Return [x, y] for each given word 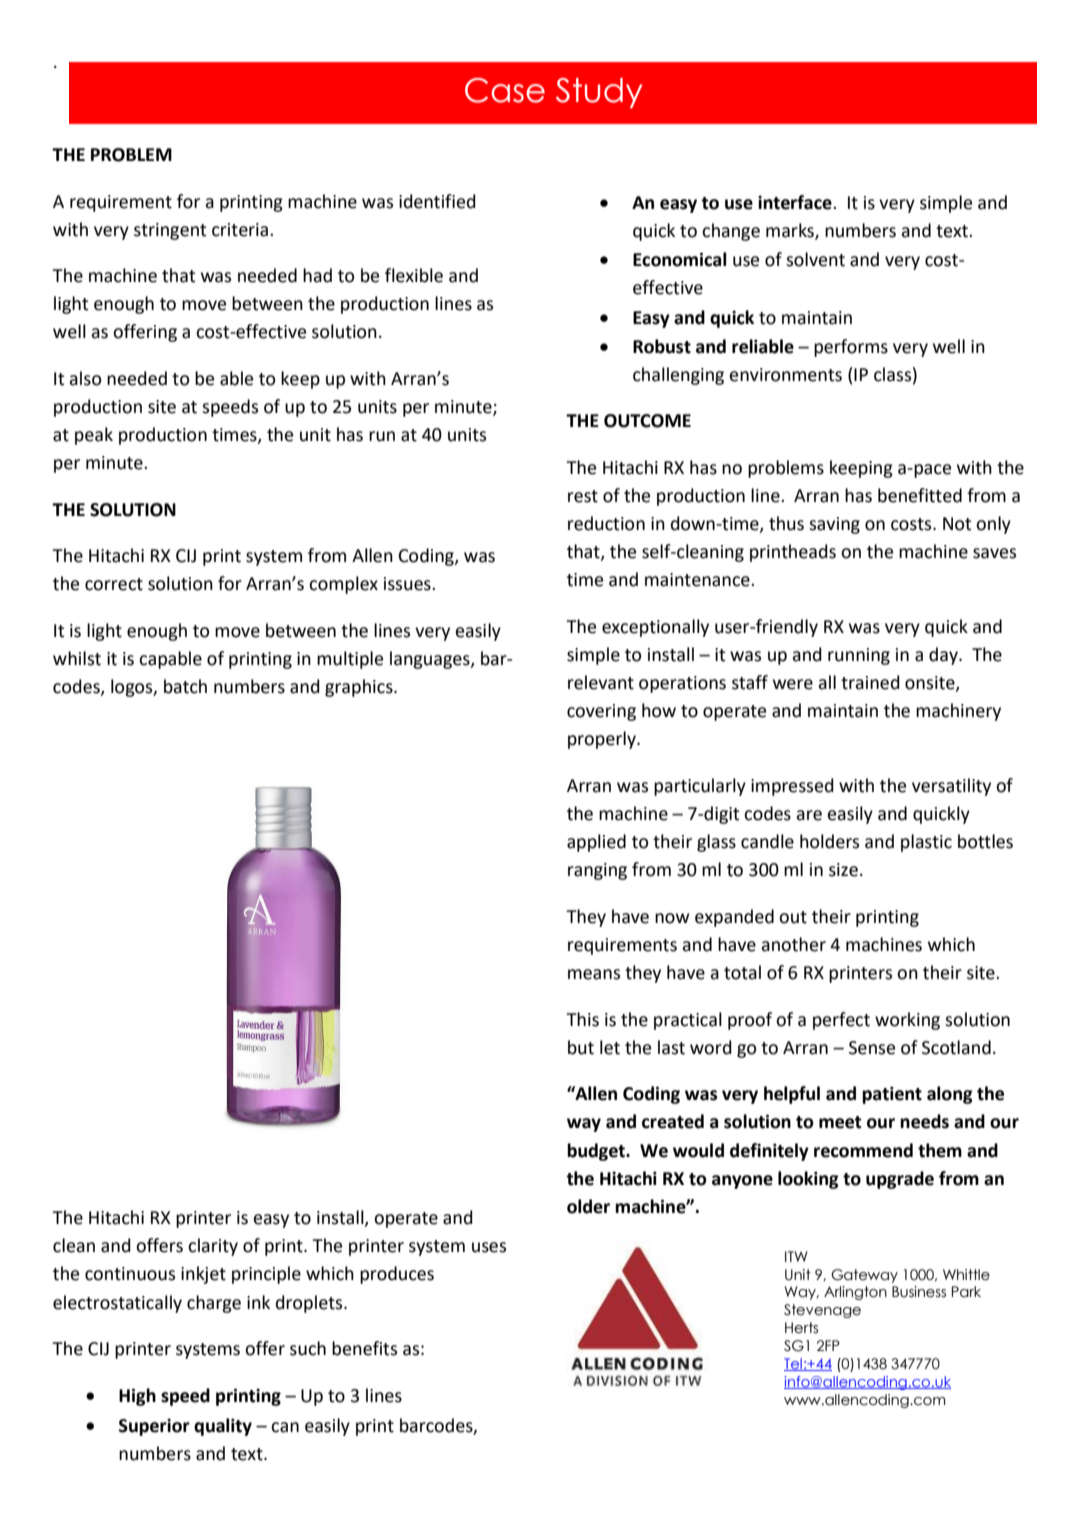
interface [796, 202]
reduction [606, 523]
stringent [170, 231]
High [137, 1397]
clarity [213, 1247]
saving [834, 525]
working [907, 1021]
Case [505, 90]
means [594, 974]
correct [114, 584]
